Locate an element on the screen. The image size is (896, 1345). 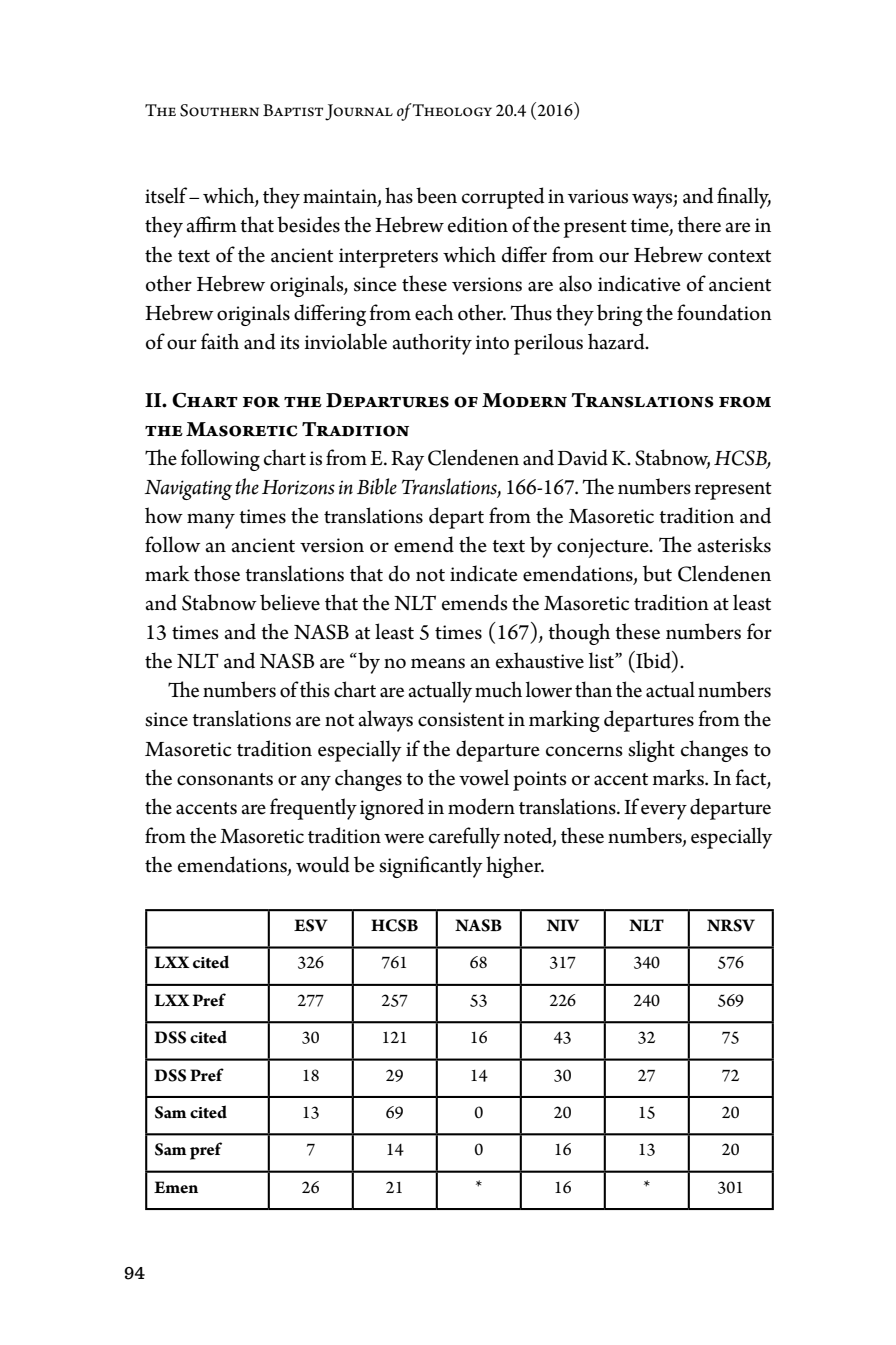
Theology is located at coordinates (452, 110).
